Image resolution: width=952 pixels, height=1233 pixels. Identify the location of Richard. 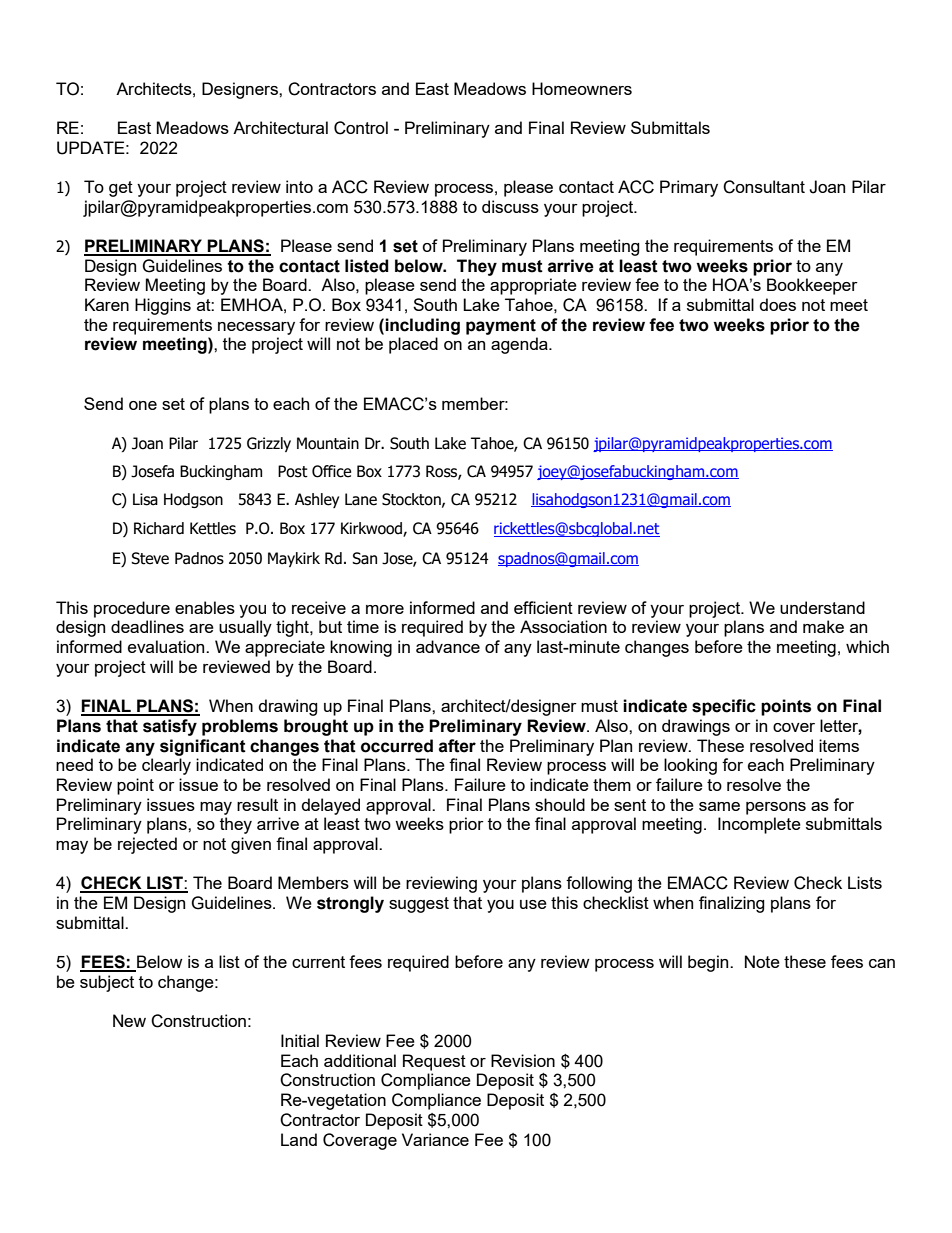
(159, 528).
